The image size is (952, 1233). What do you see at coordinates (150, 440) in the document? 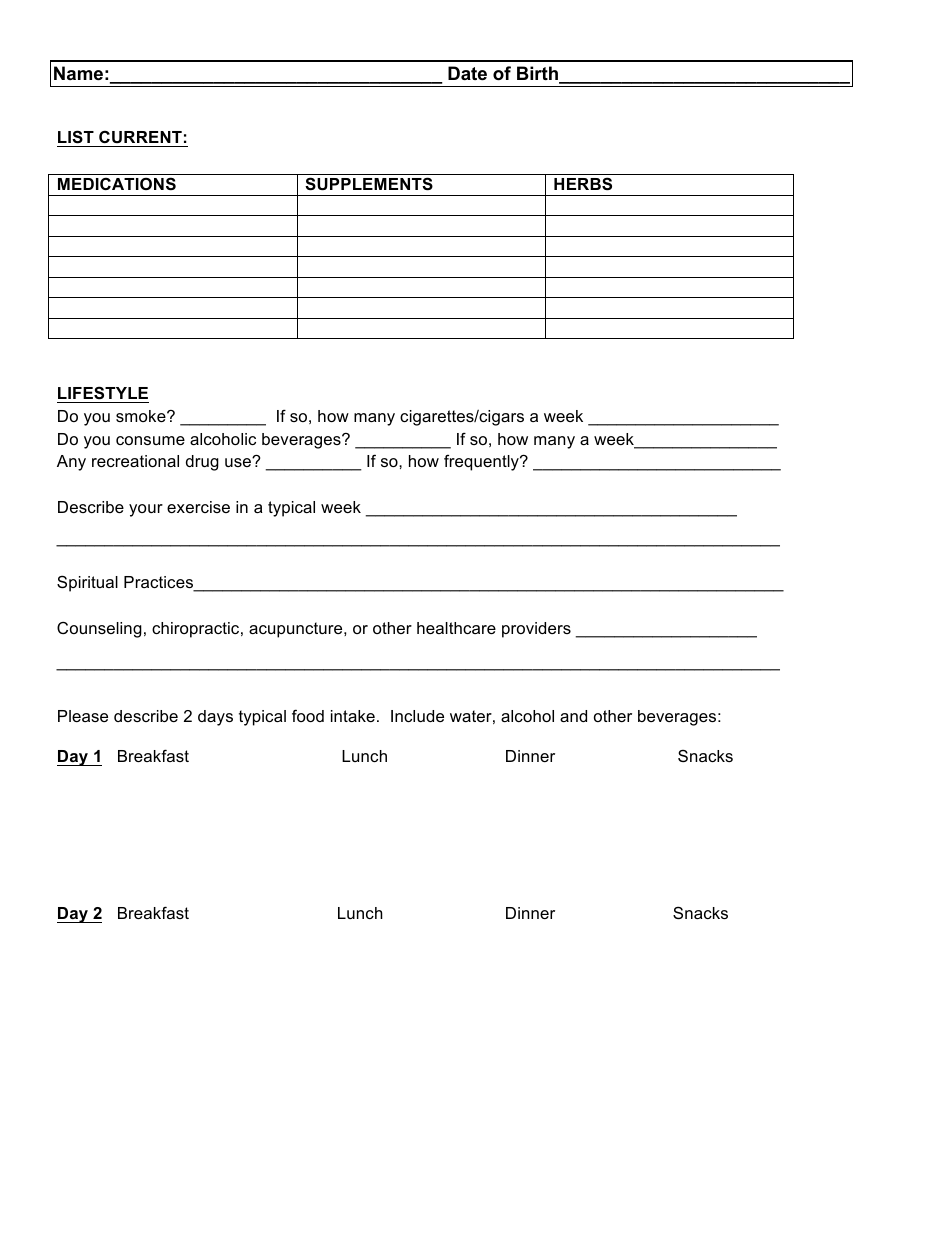
I see `consume` at bounding box center [150, 440].
